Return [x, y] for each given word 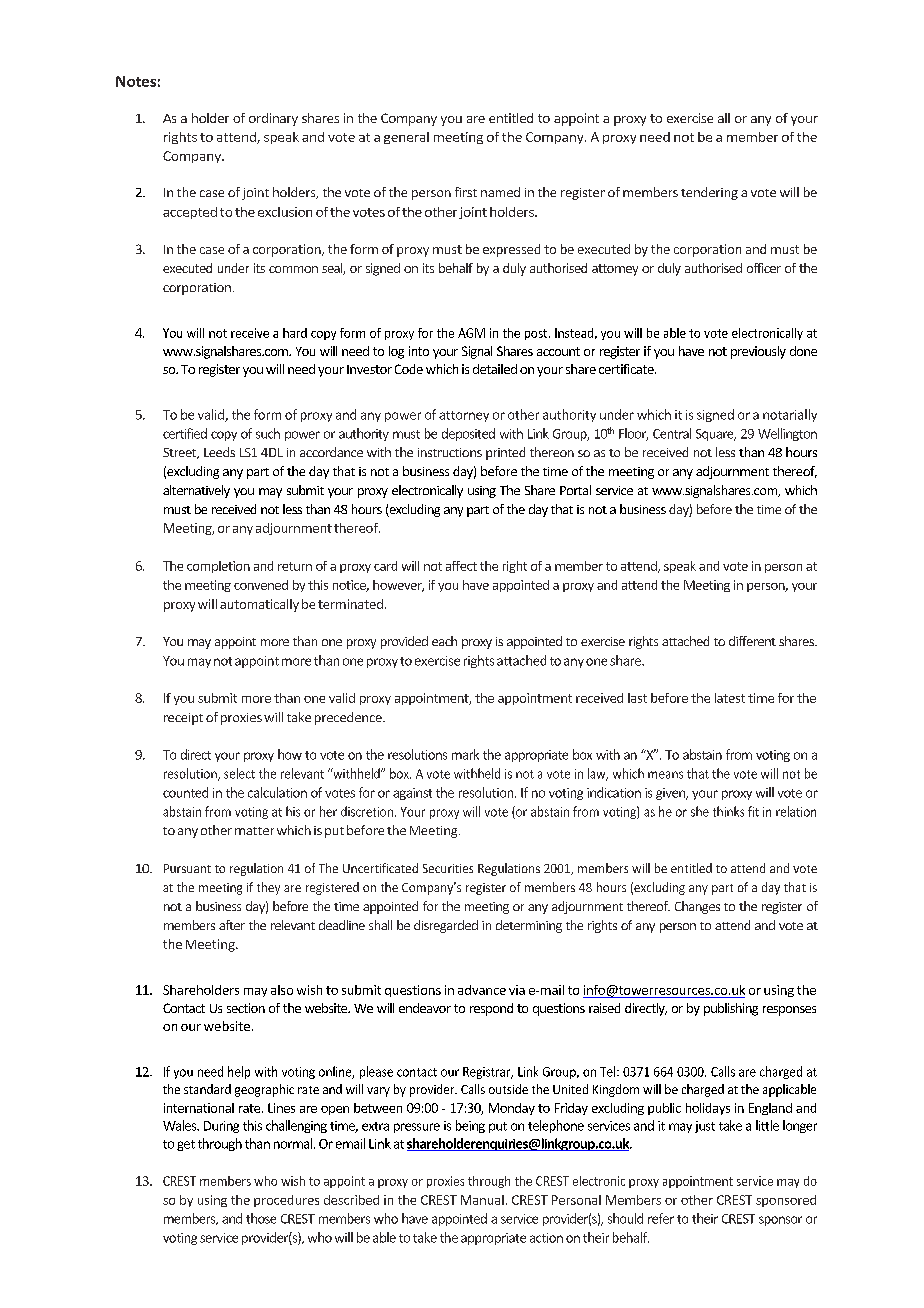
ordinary [273, 119]
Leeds [219, 452]
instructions [450, 452]
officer [764, 268]
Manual [482, 1200]
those [261, 1218]
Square [716, 435]
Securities [448, 868]
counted [185, 792]
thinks [728, 811]
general [406, 138]
